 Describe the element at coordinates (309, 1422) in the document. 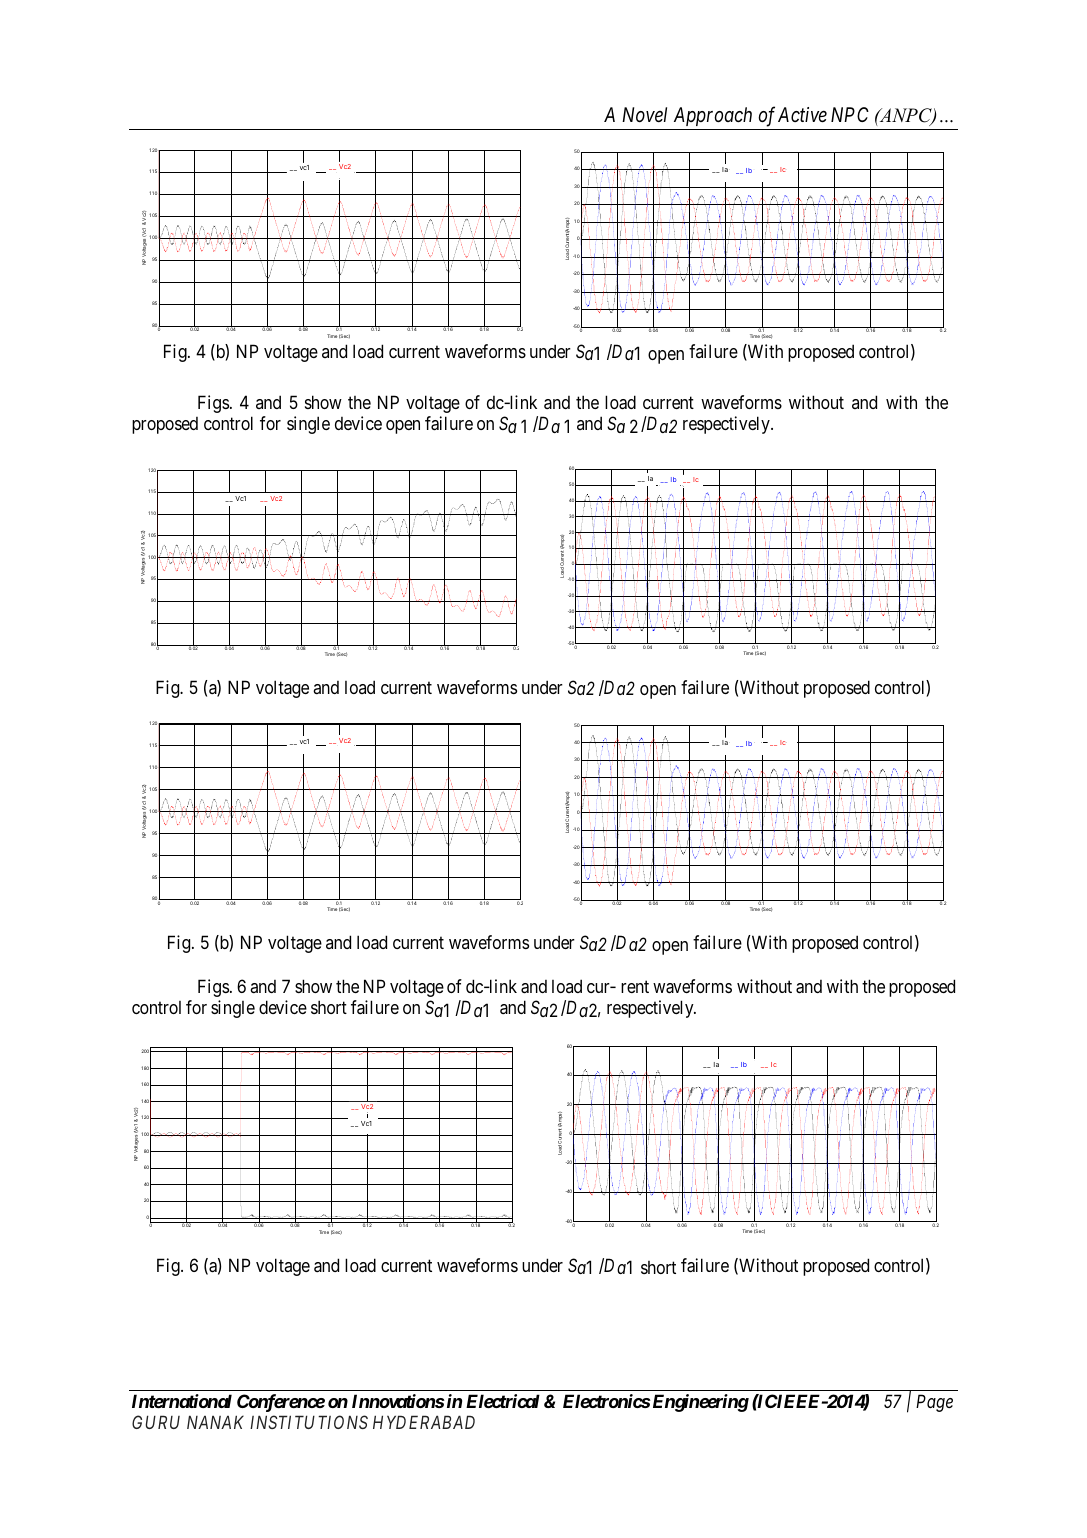

I see `INSTITUTIONS` at that location.
